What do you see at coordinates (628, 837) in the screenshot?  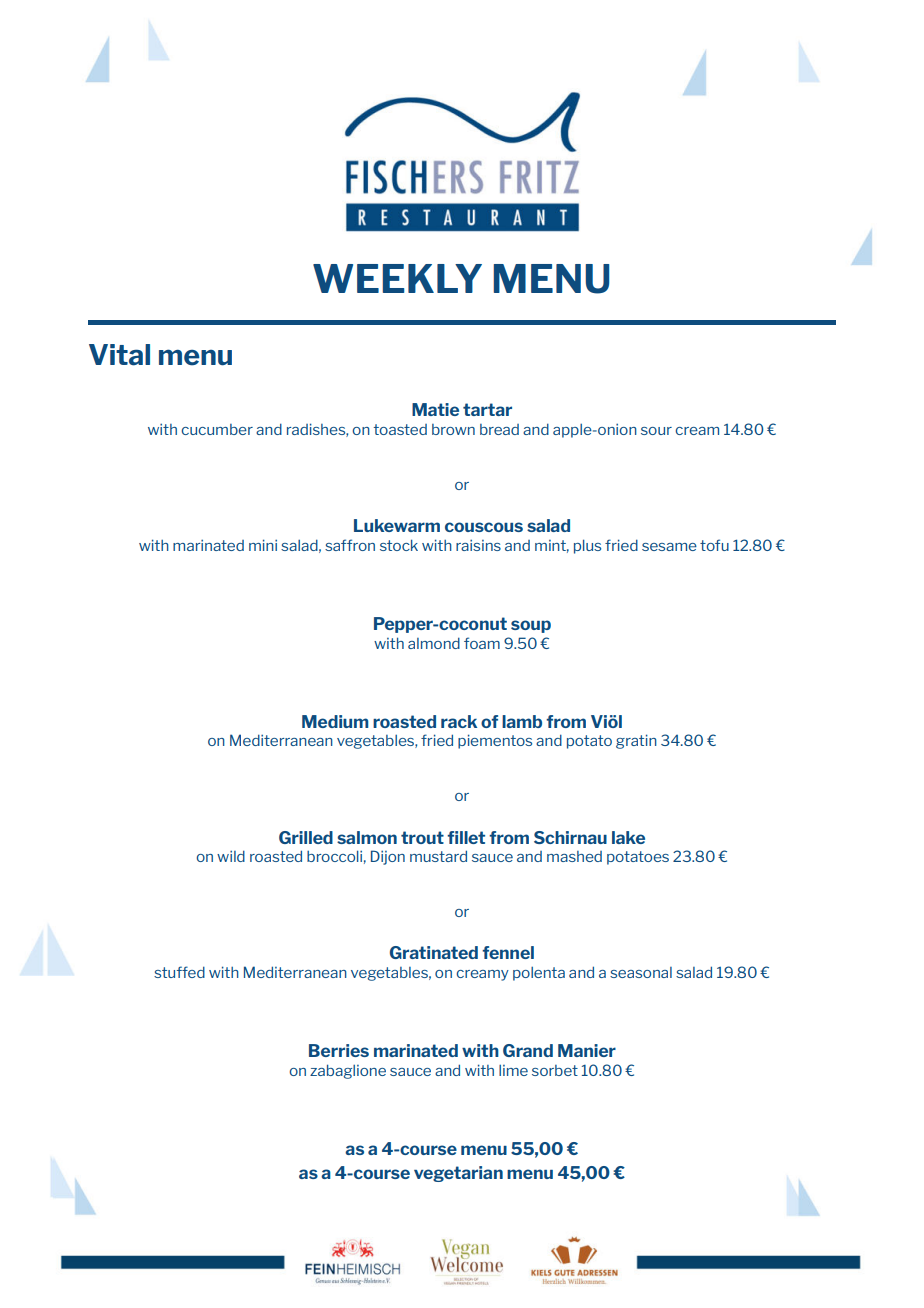 I see `lake` at bounding box center [628, 837].
